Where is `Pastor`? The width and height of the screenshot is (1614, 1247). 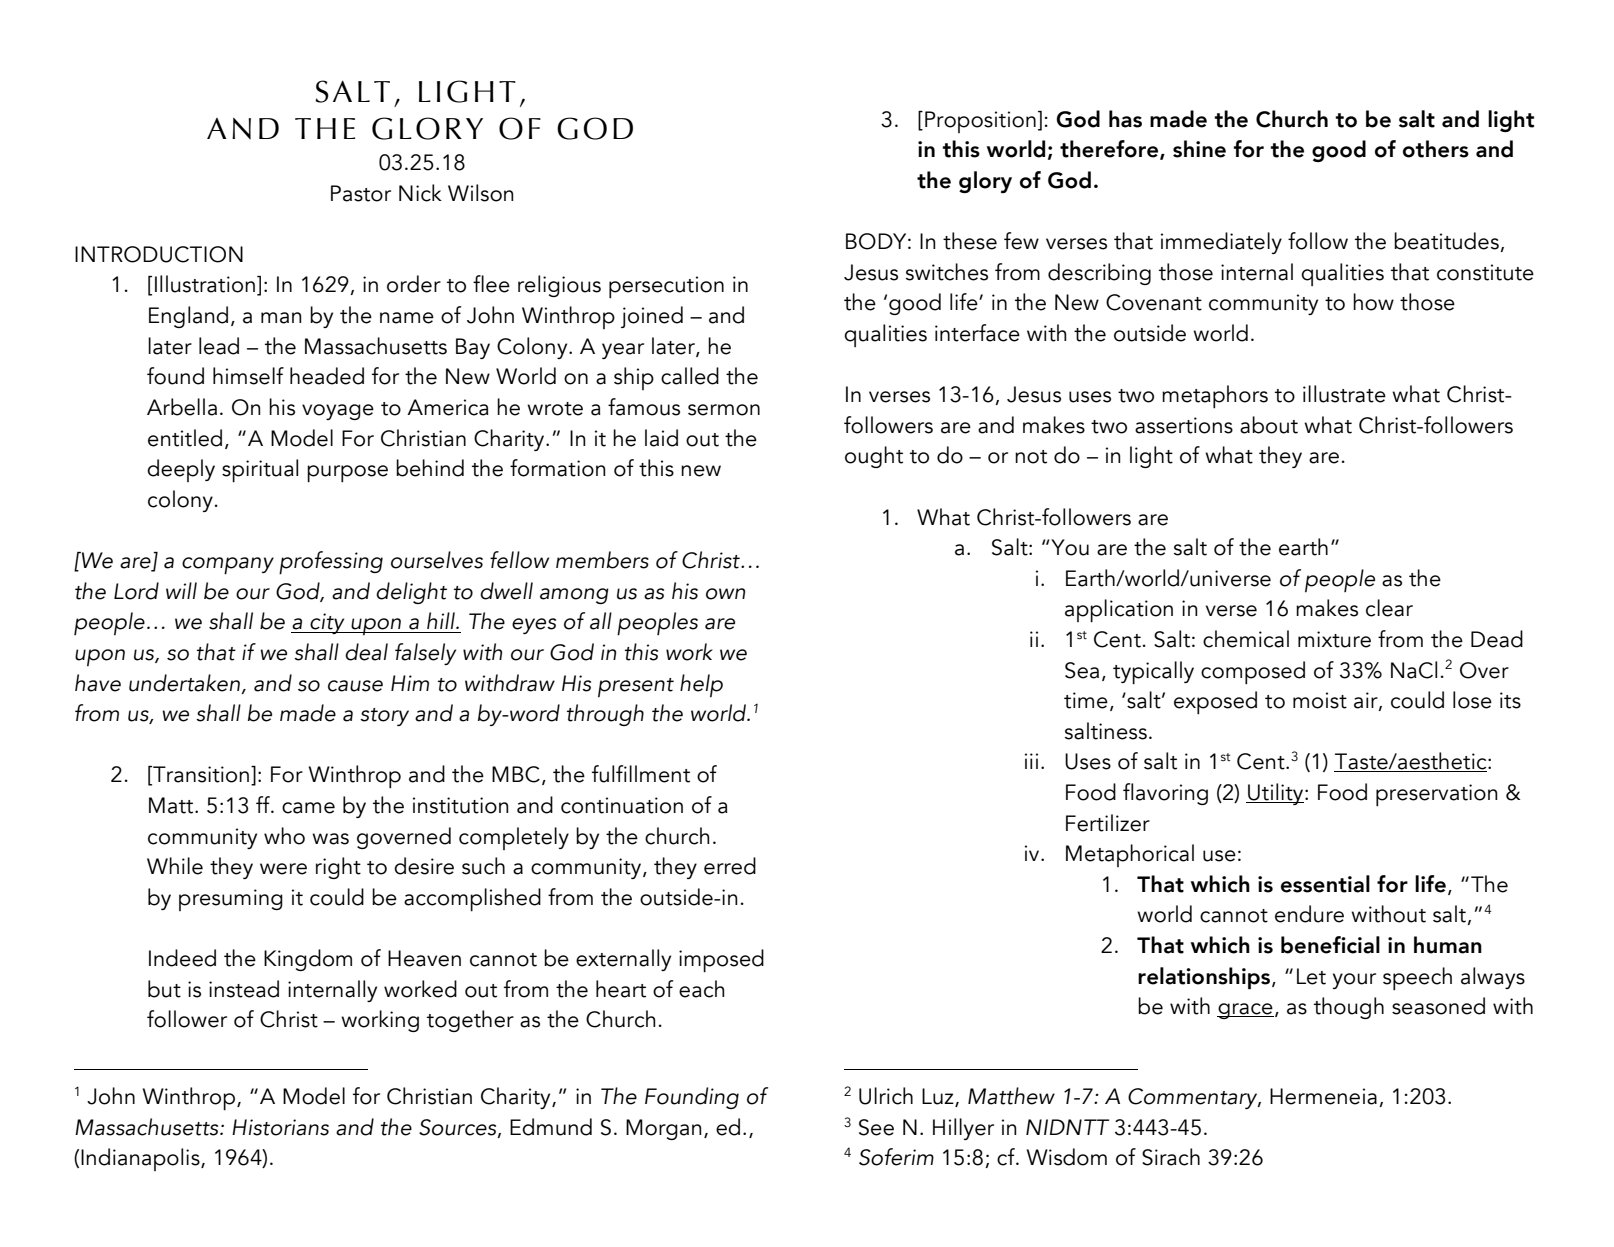
Pastor is located at coordinates (361, 193).
